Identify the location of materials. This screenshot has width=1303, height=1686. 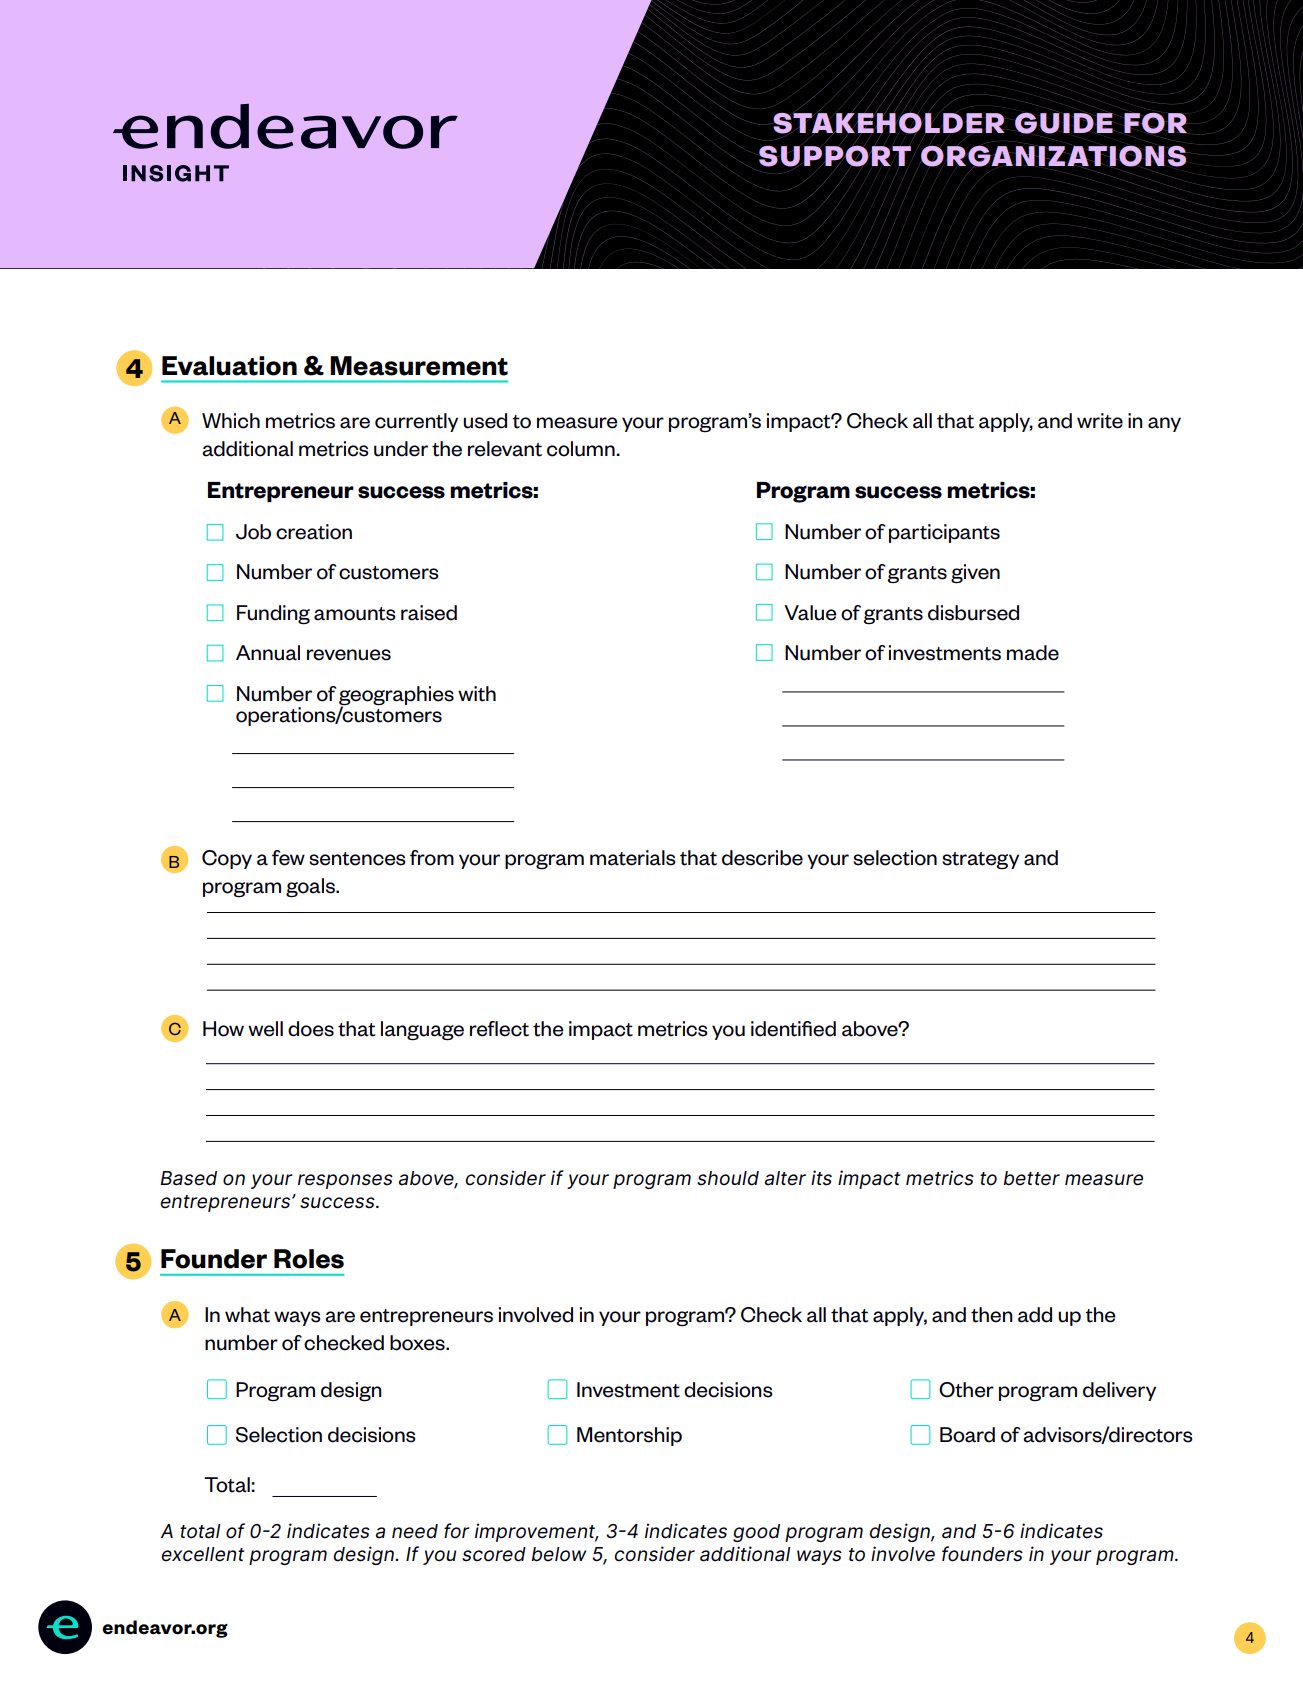
(633, 858).
